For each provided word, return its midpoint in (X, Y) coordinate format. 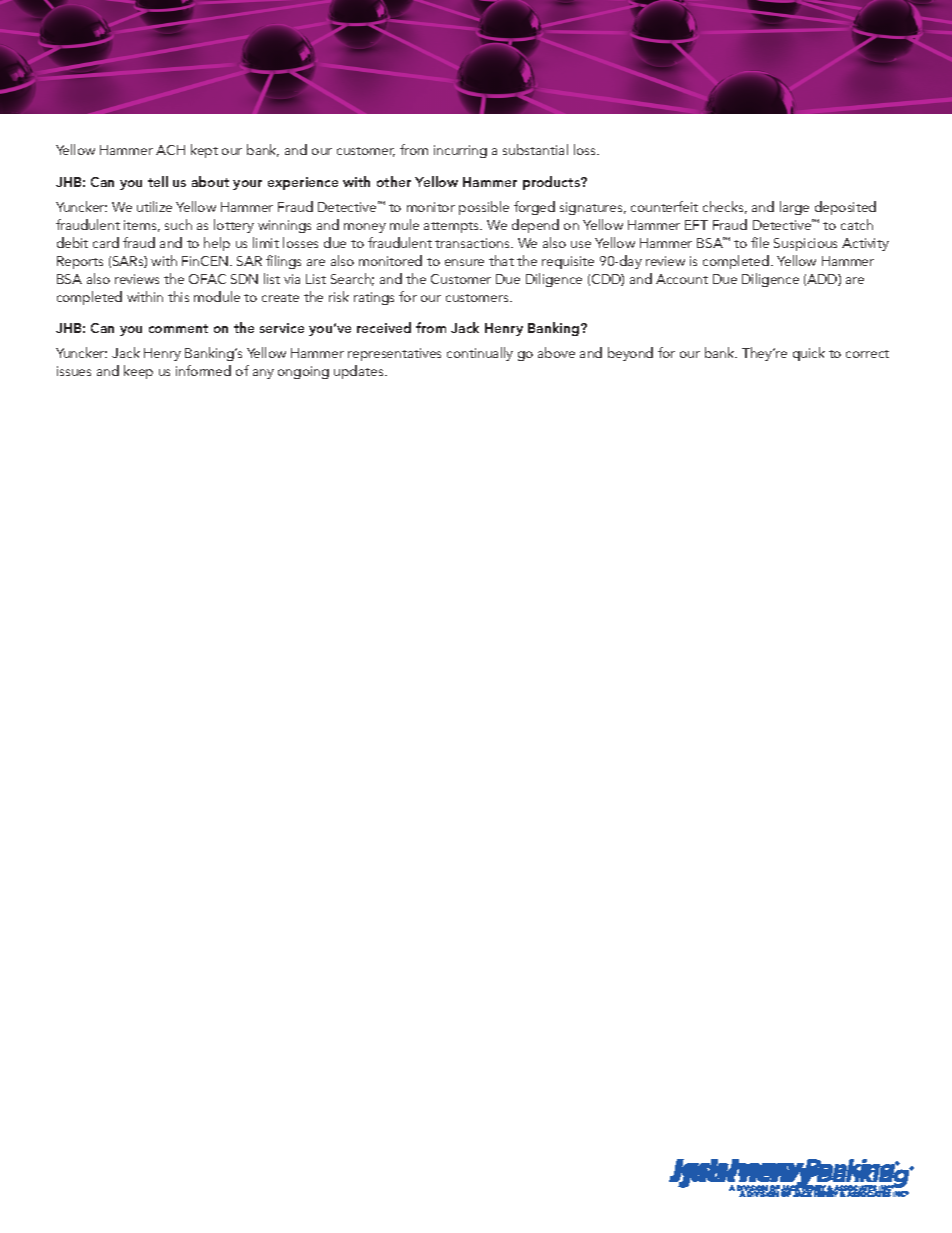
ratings (374, 298)
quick (809, 354)
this (178, 296)
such (178, 224)
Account (682, 279)
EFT (696, 225)
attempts (453, 227)
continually (480, 354)
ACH (170, 150)
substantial (535, 149)
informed (203, 370)
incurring (460, 151)
